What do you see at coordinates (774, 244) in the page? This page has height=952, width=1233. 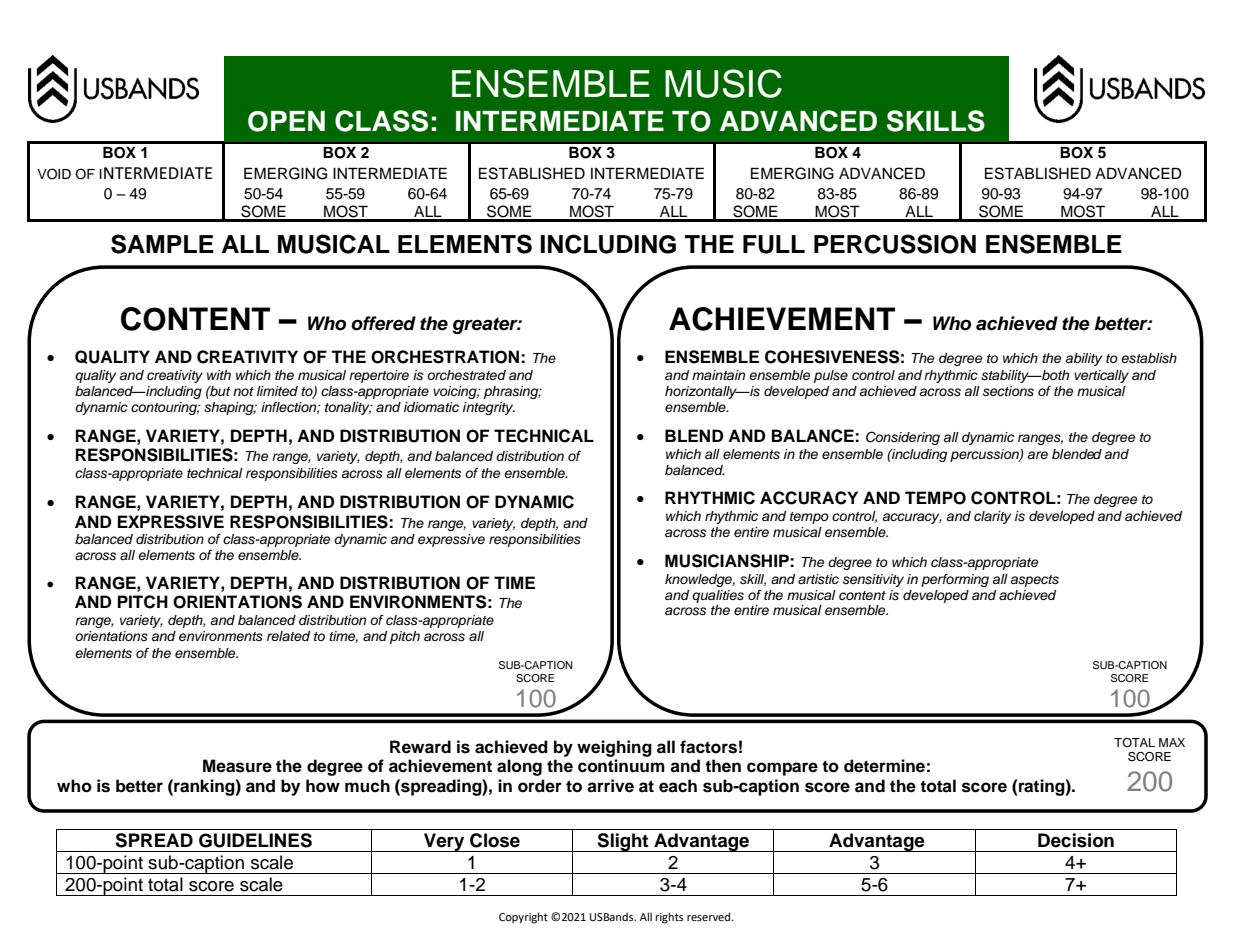 I see `FULL` at bounding box center [774, 244].
